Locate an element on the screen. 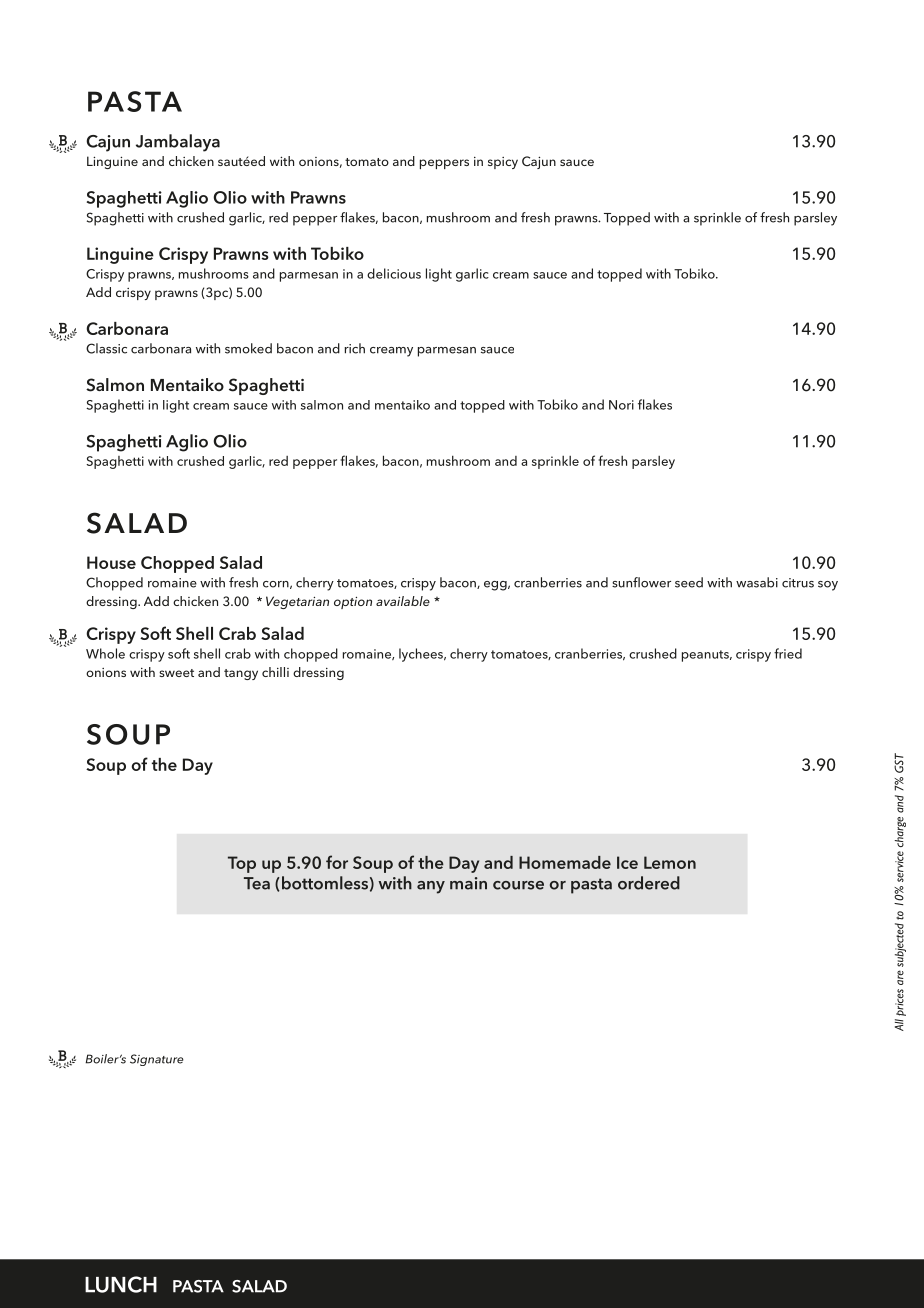 The width and height of the screenshot is (924, 1308). Nori is located at coordinates (621, 405).
